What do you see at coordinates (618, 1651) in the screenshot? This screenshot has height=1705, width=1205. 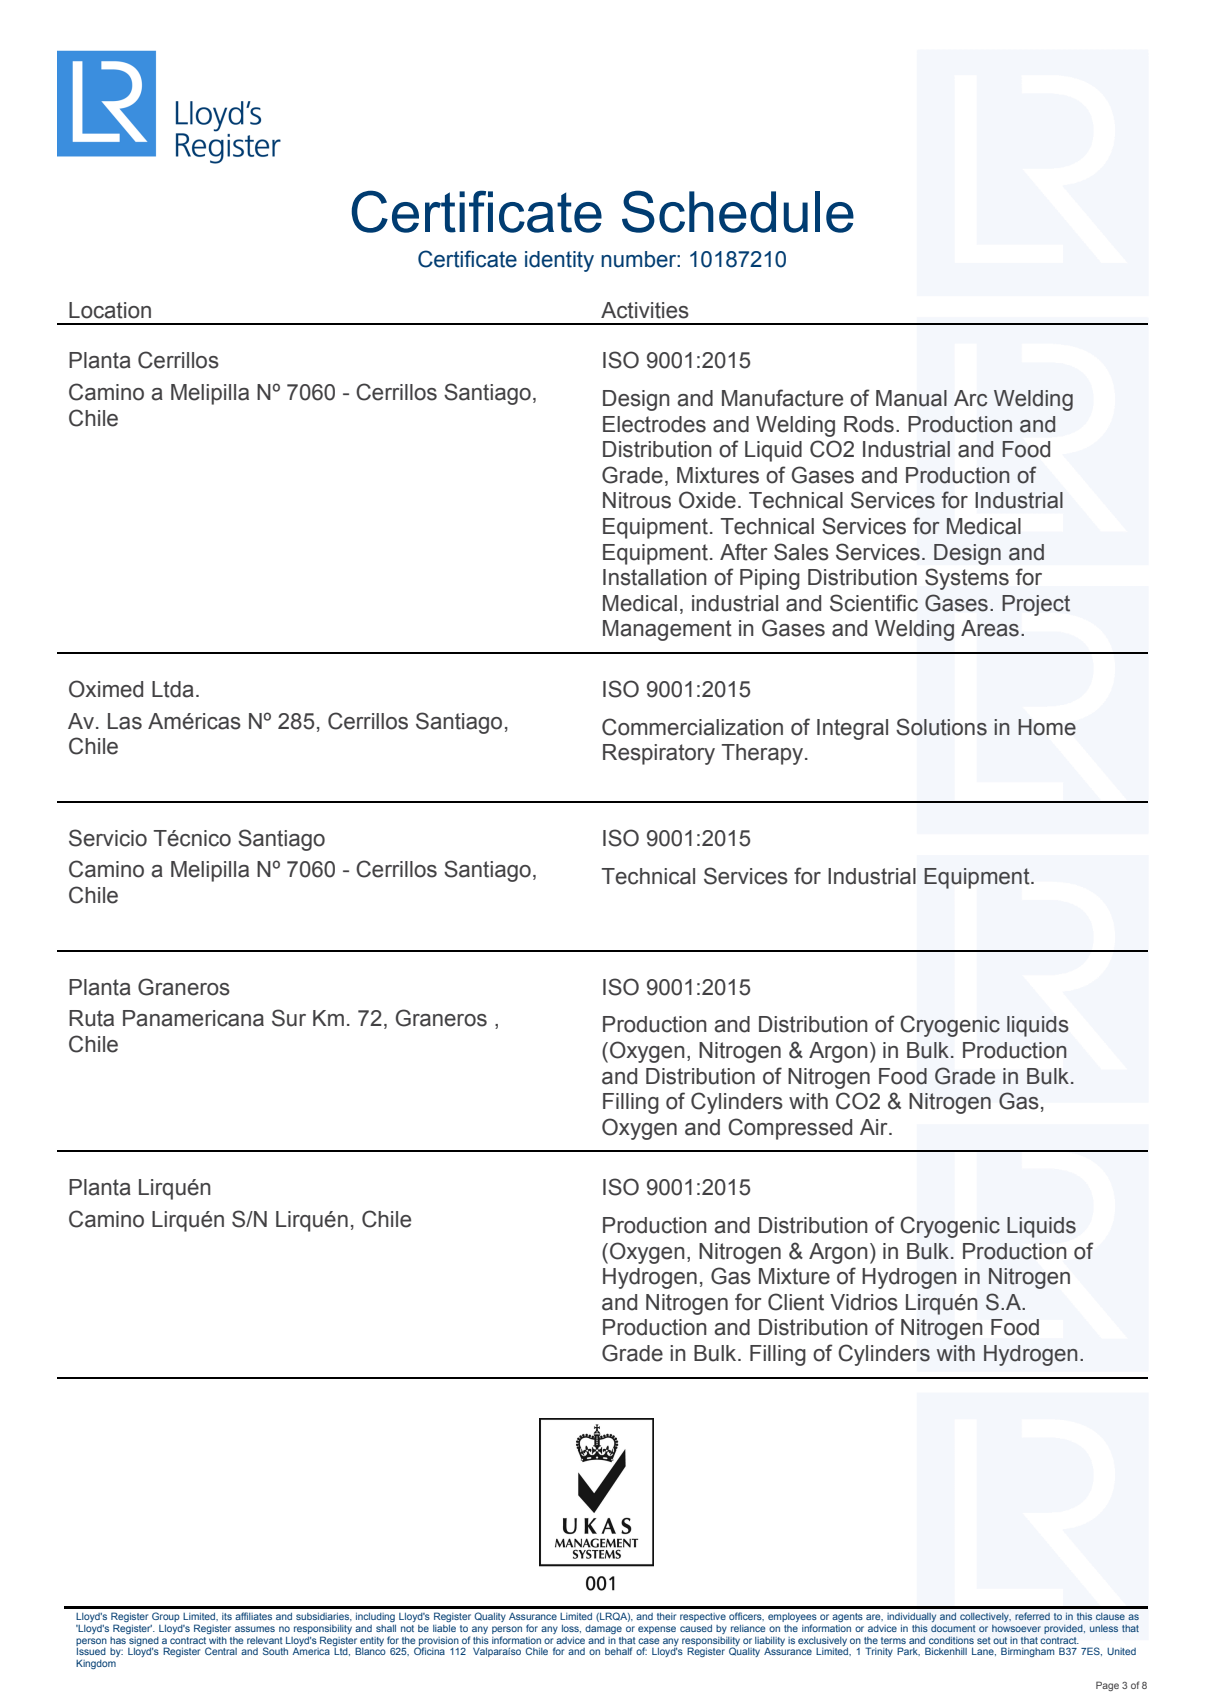 I see `behalf` at bounding box center [618, 1651].
